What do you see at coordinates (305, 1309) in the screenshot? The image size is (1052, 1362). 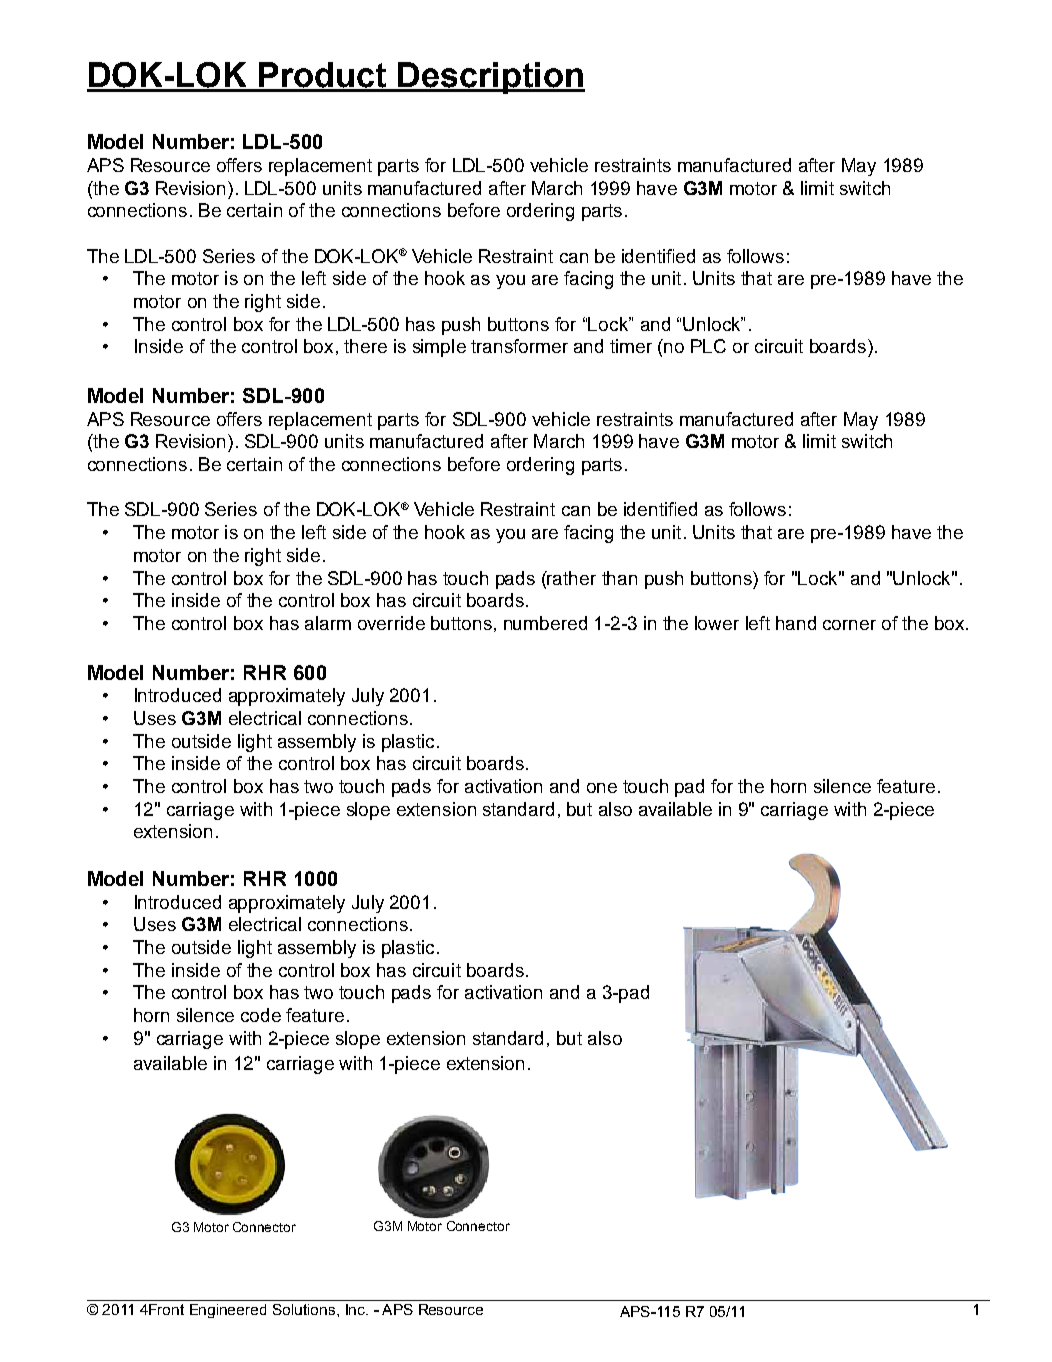 I see `Solutions` at bounding box center [305, 1309].
